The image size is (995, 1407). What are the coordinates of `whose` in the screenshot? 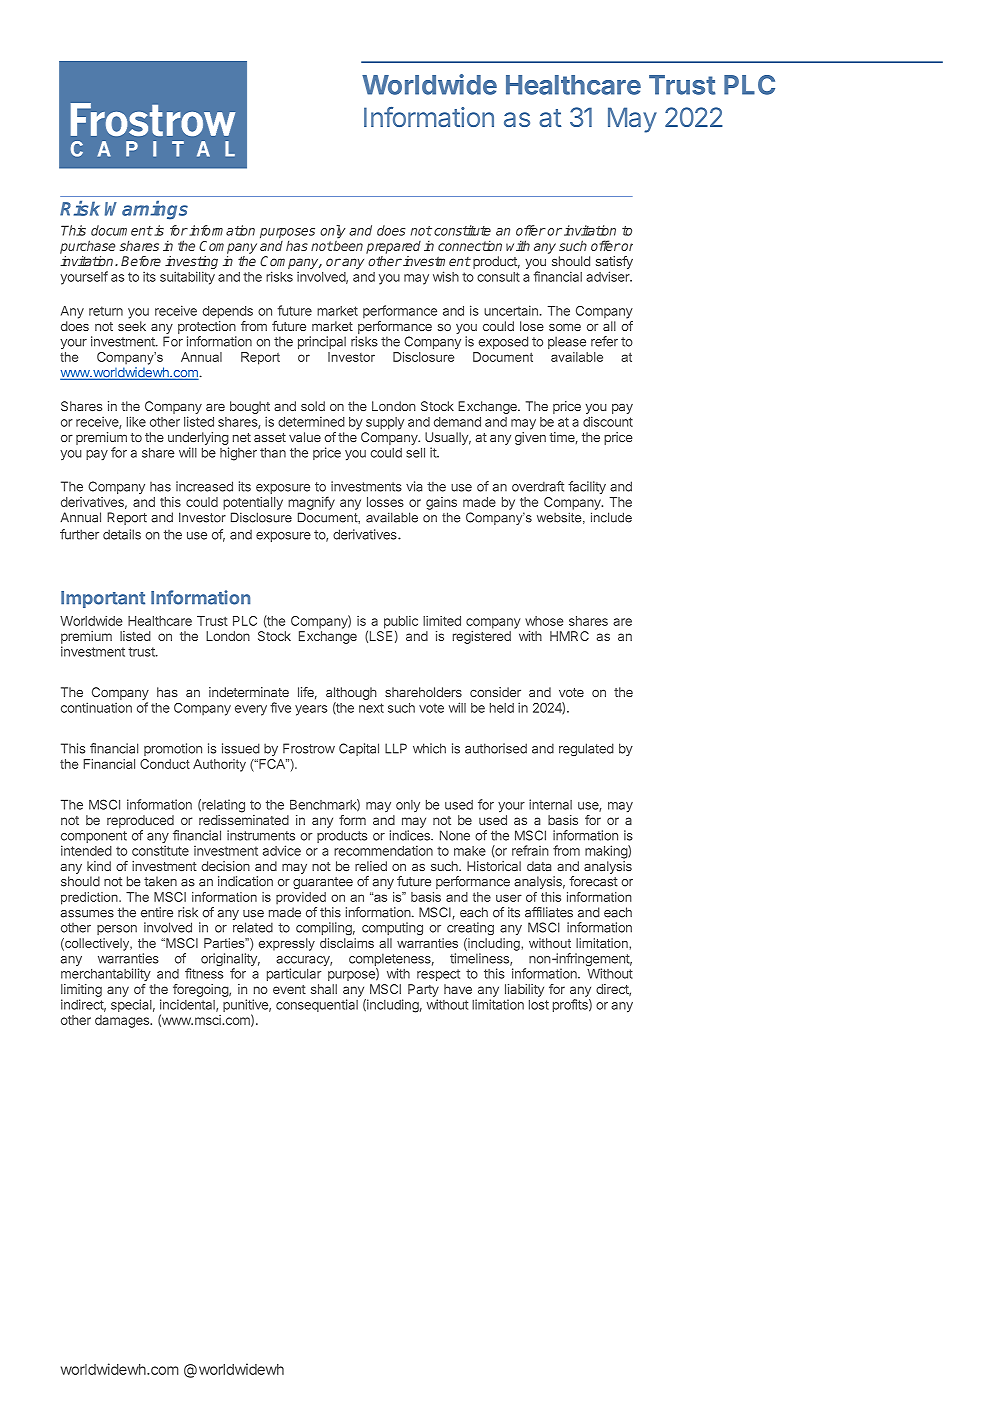 It's located at (544, 621).
